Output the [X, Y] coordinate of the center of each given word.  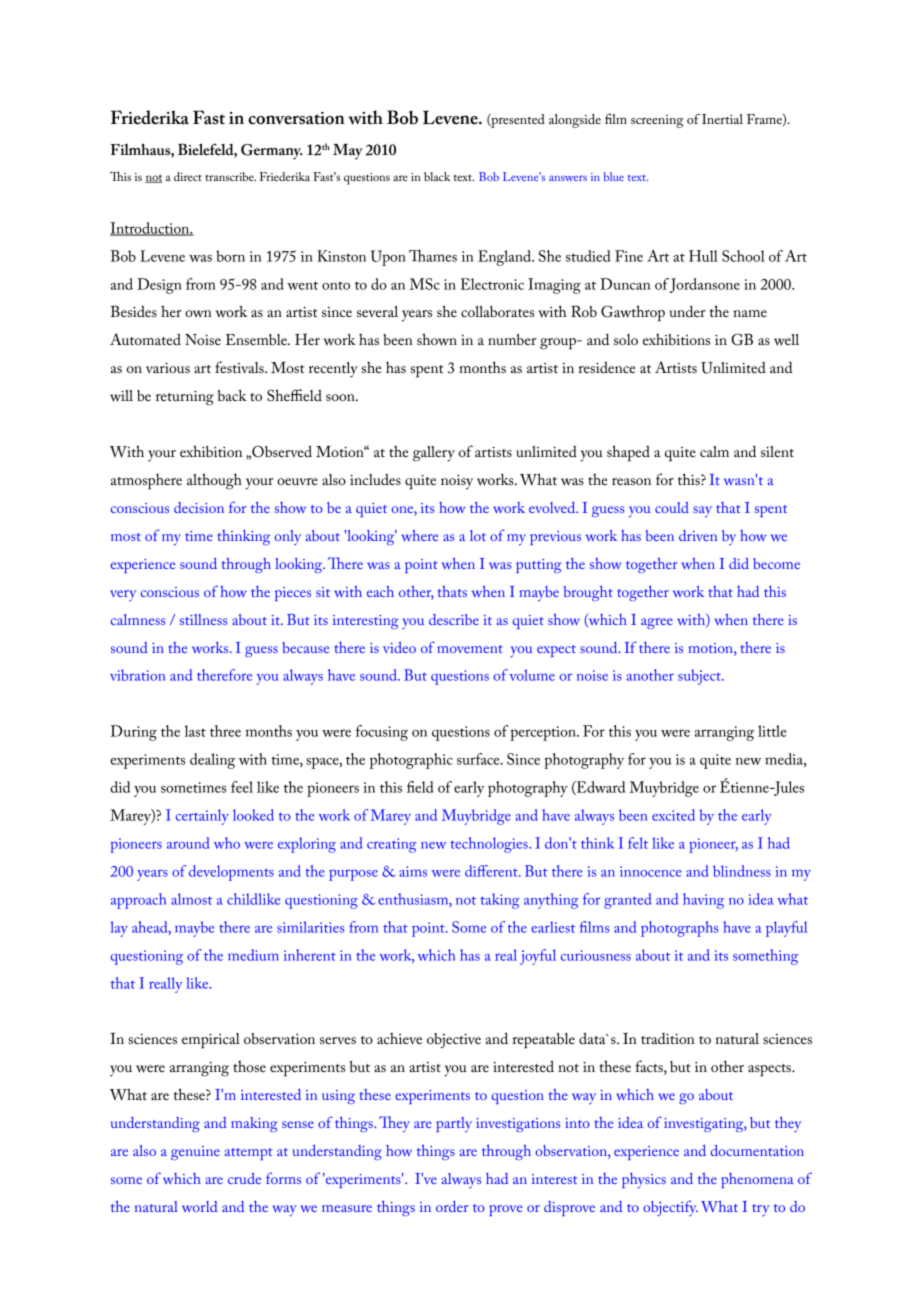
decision [199, 507]
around [188, 843]
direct [188, 176]
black [437, 176]
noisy [457, 482]
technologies [490, 845]
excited [673, 815]
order [452, 1206]
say [702, 512]
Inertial [722, 119]
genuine [195, 1153]
